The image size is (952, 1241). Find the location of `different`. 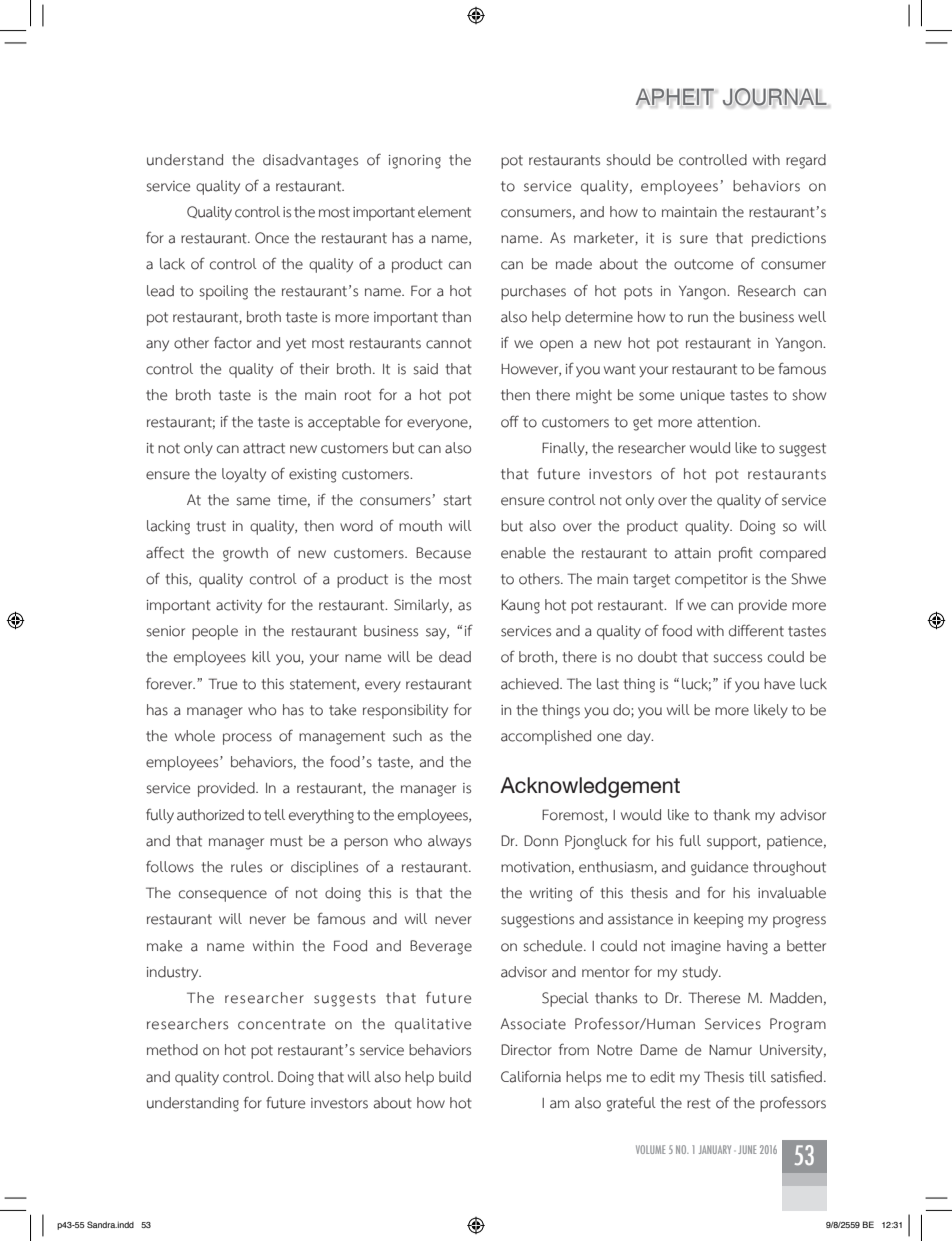

different is located at coordinates (756, 630).
